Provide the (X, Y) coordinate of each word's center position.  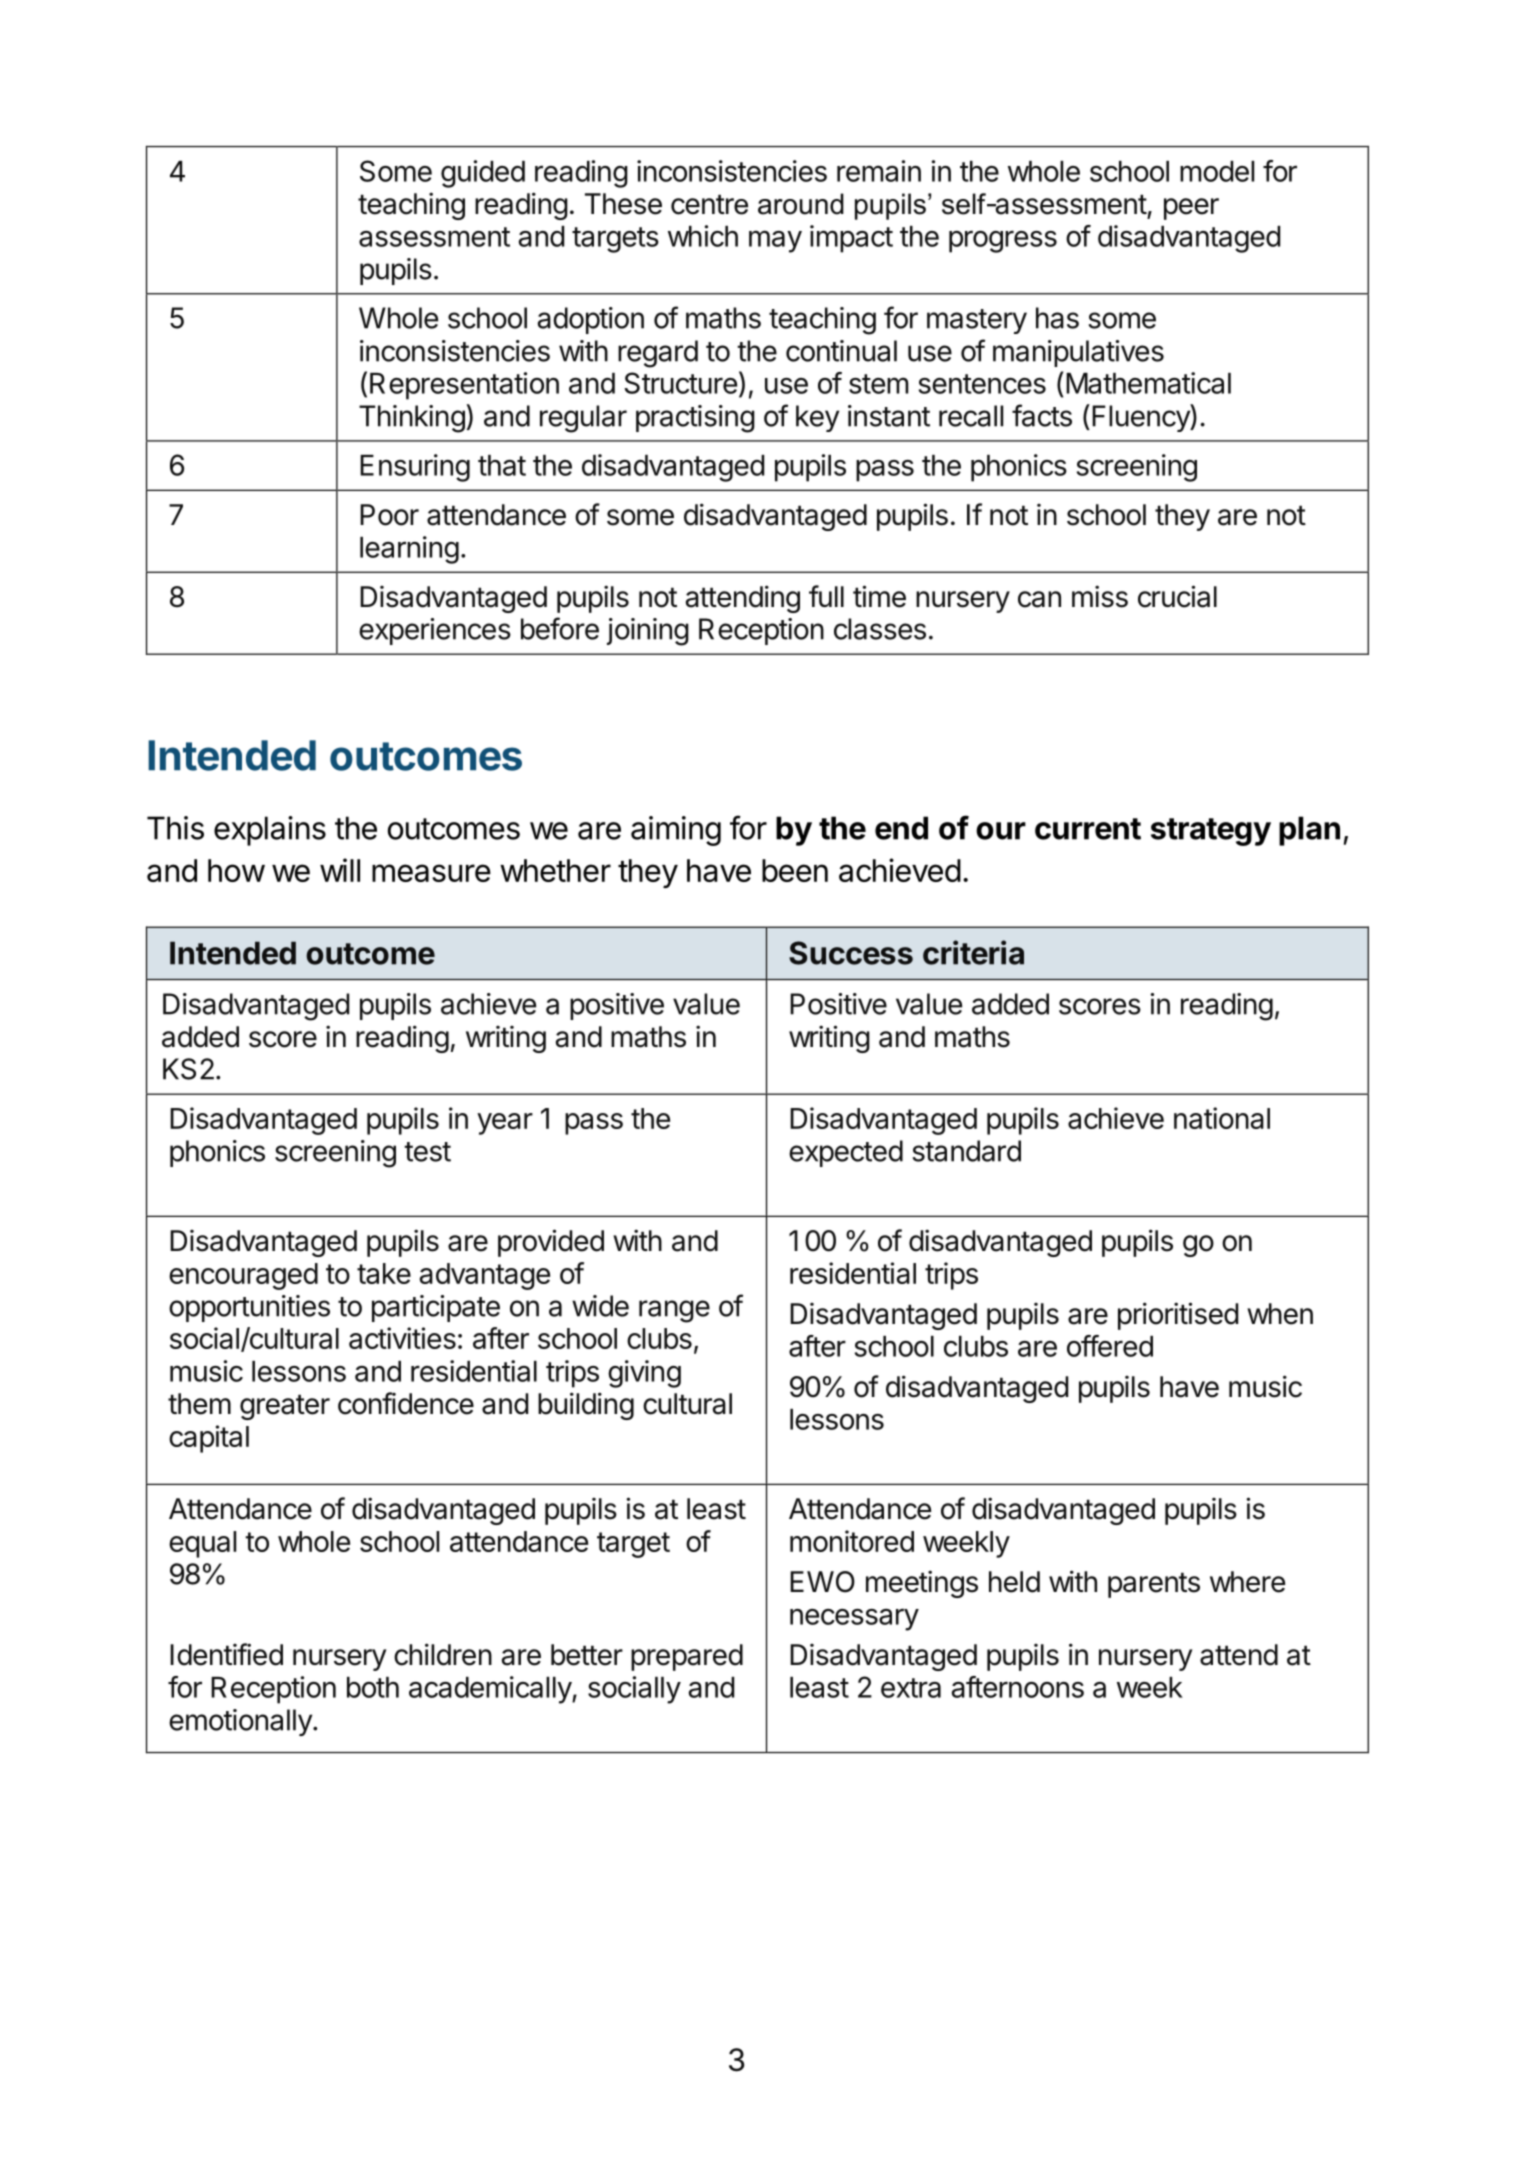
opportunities (249, 1308)
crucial (1177, 596)
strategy (1211, 832)
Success (851, 953)
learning (409, 550)
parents (1154, 1585)
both (373, 1687)
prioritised (1178, 1316)
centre (709, 204)
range (674, 1311)
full (826, 596)
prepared (687, 1657)
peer (1191, 209)
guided (483, 174)
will (340, 870)
